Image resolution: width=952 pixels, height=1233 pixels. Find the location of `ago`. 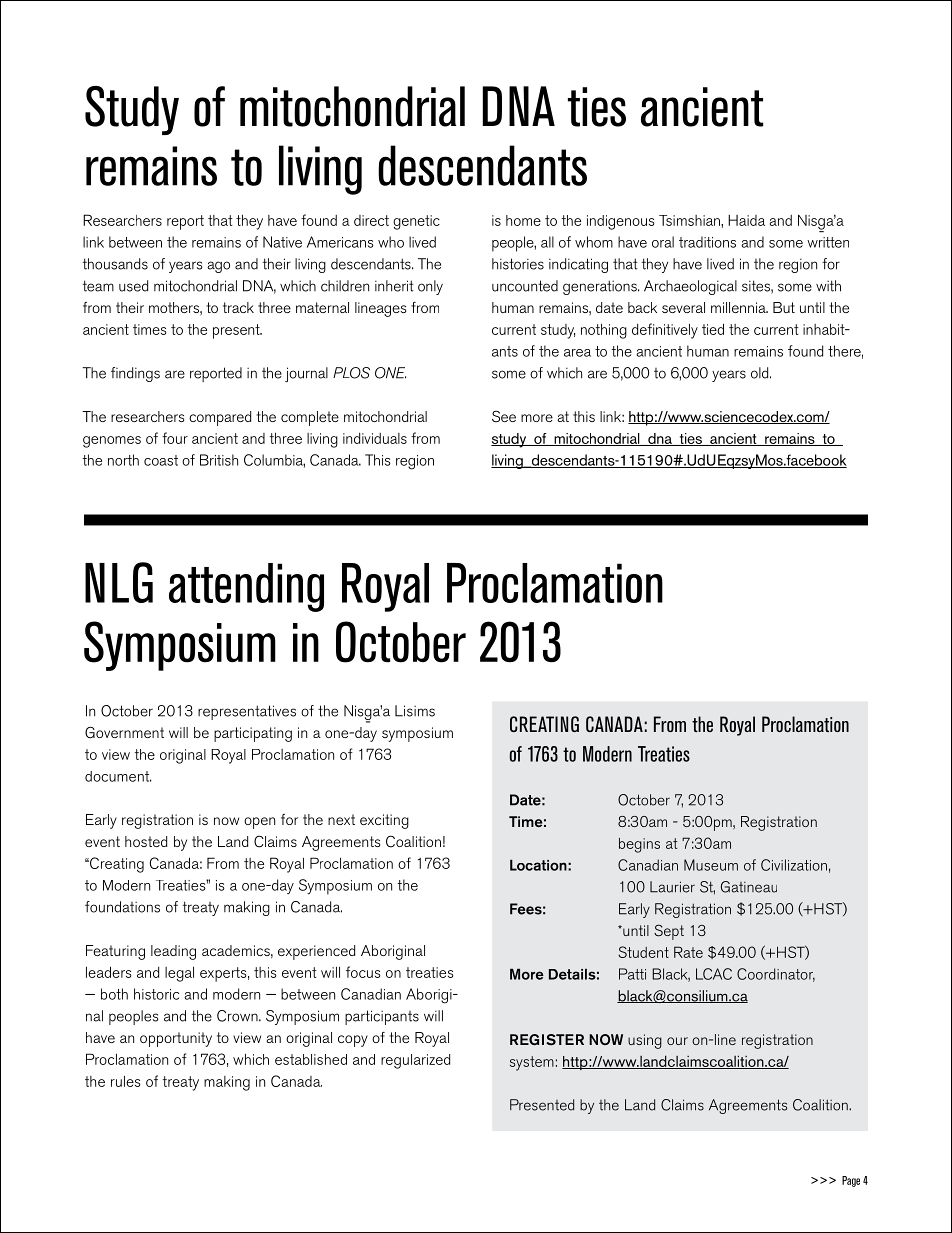

ago is located at coordinates (218, 267).
